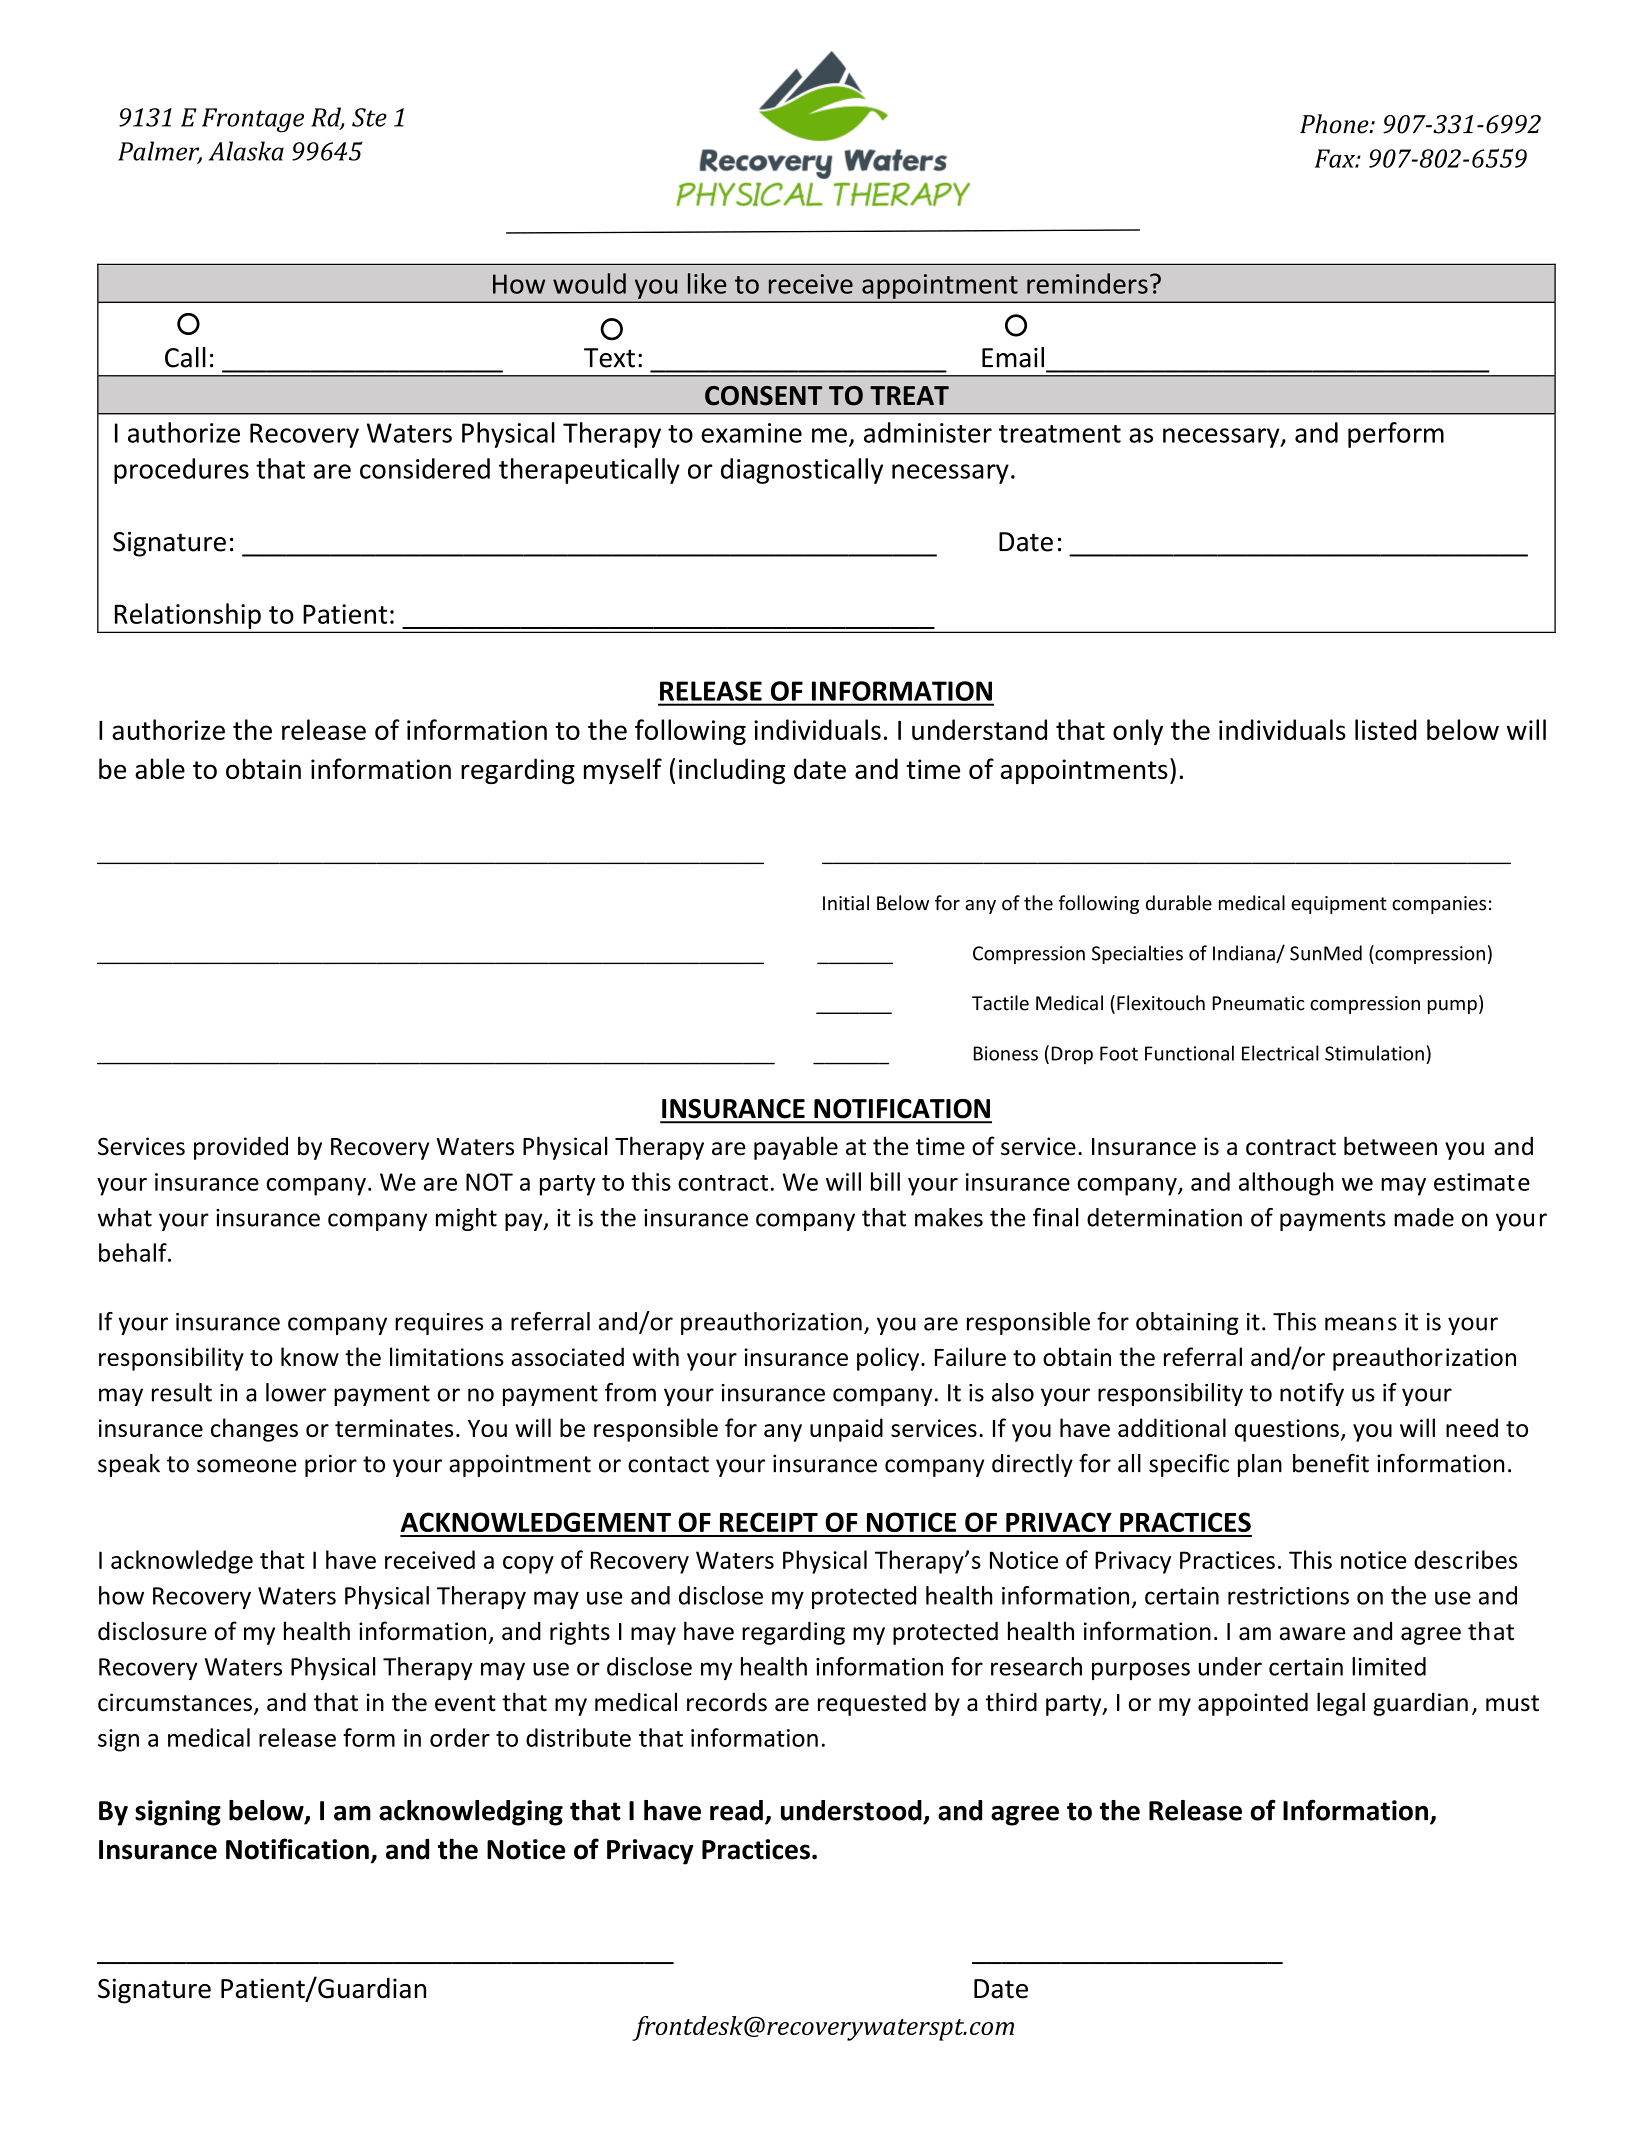  Describe the element at coordinates (188, 616) in the screenshot. I see `Relationship` at that location.
